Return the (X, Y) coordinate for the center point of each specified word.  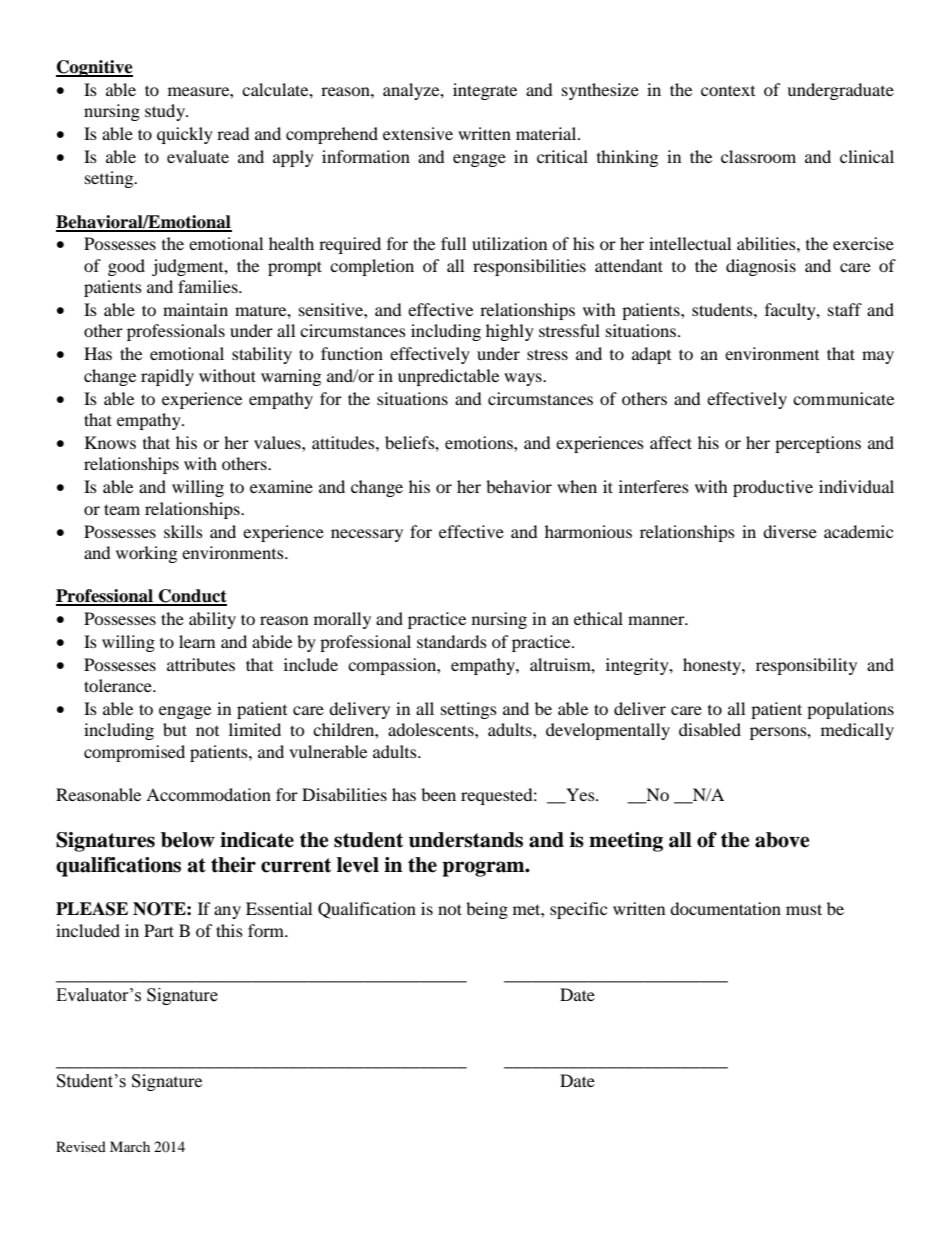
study (166, 112)
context (728, 90)
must (804, 909)
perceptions (818, 444)
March (130, 1146)
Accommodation (208, 794)
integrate (485, 91)
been (438, 794)
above (782, 840)
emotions (480, 442)
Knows (110, 442)
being (487, 910)
